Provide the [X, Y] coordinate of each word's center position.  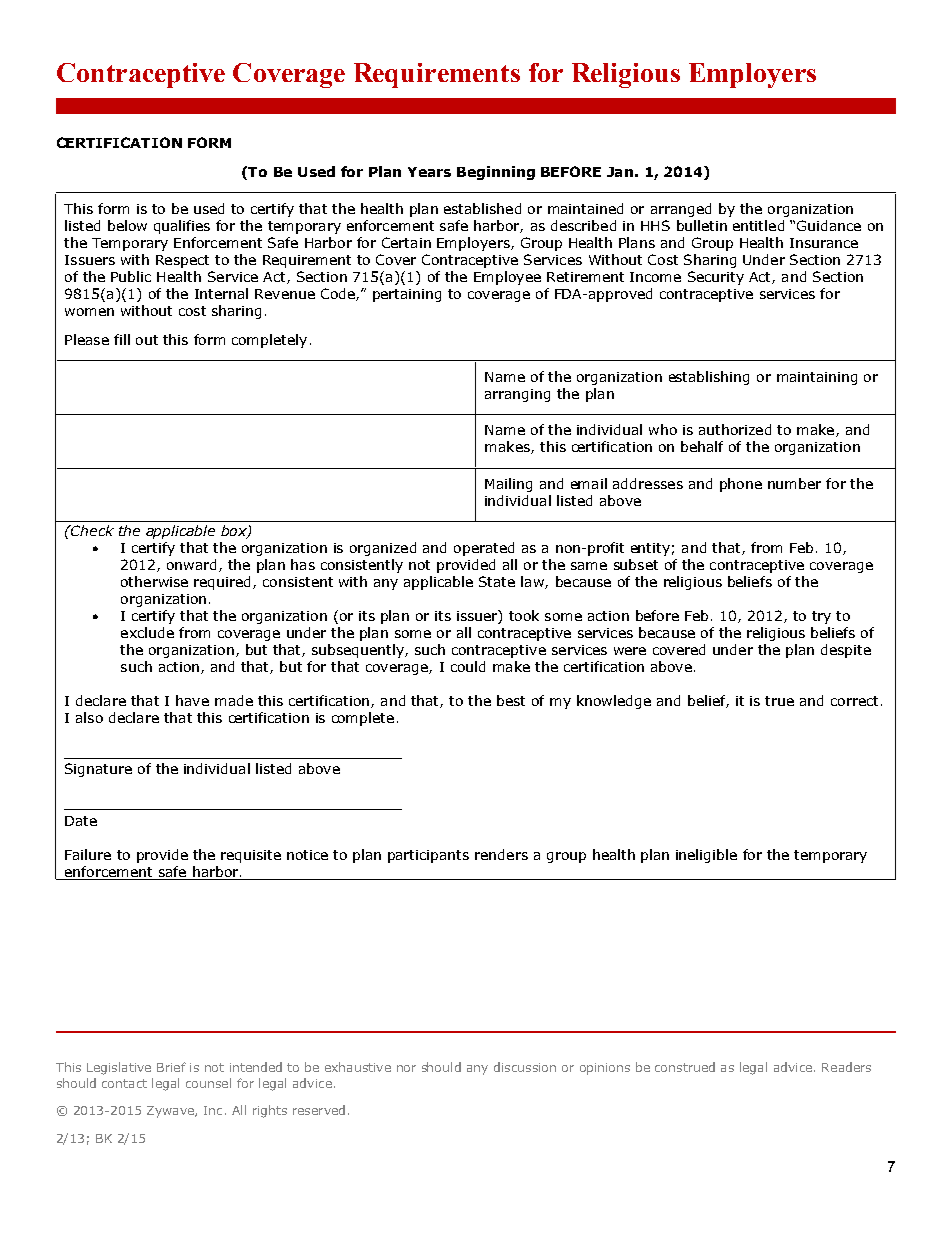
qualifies [182, 227]
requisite [251, 856]
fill [122, 339]
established [482, 208]
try [821, 617]
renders [501, 854]
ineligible [706, 856]
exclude [147, 632]
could [468, 666]
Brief [171, 1067]
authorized [735, 429]
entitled [758, 225]
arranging [517, 395]
